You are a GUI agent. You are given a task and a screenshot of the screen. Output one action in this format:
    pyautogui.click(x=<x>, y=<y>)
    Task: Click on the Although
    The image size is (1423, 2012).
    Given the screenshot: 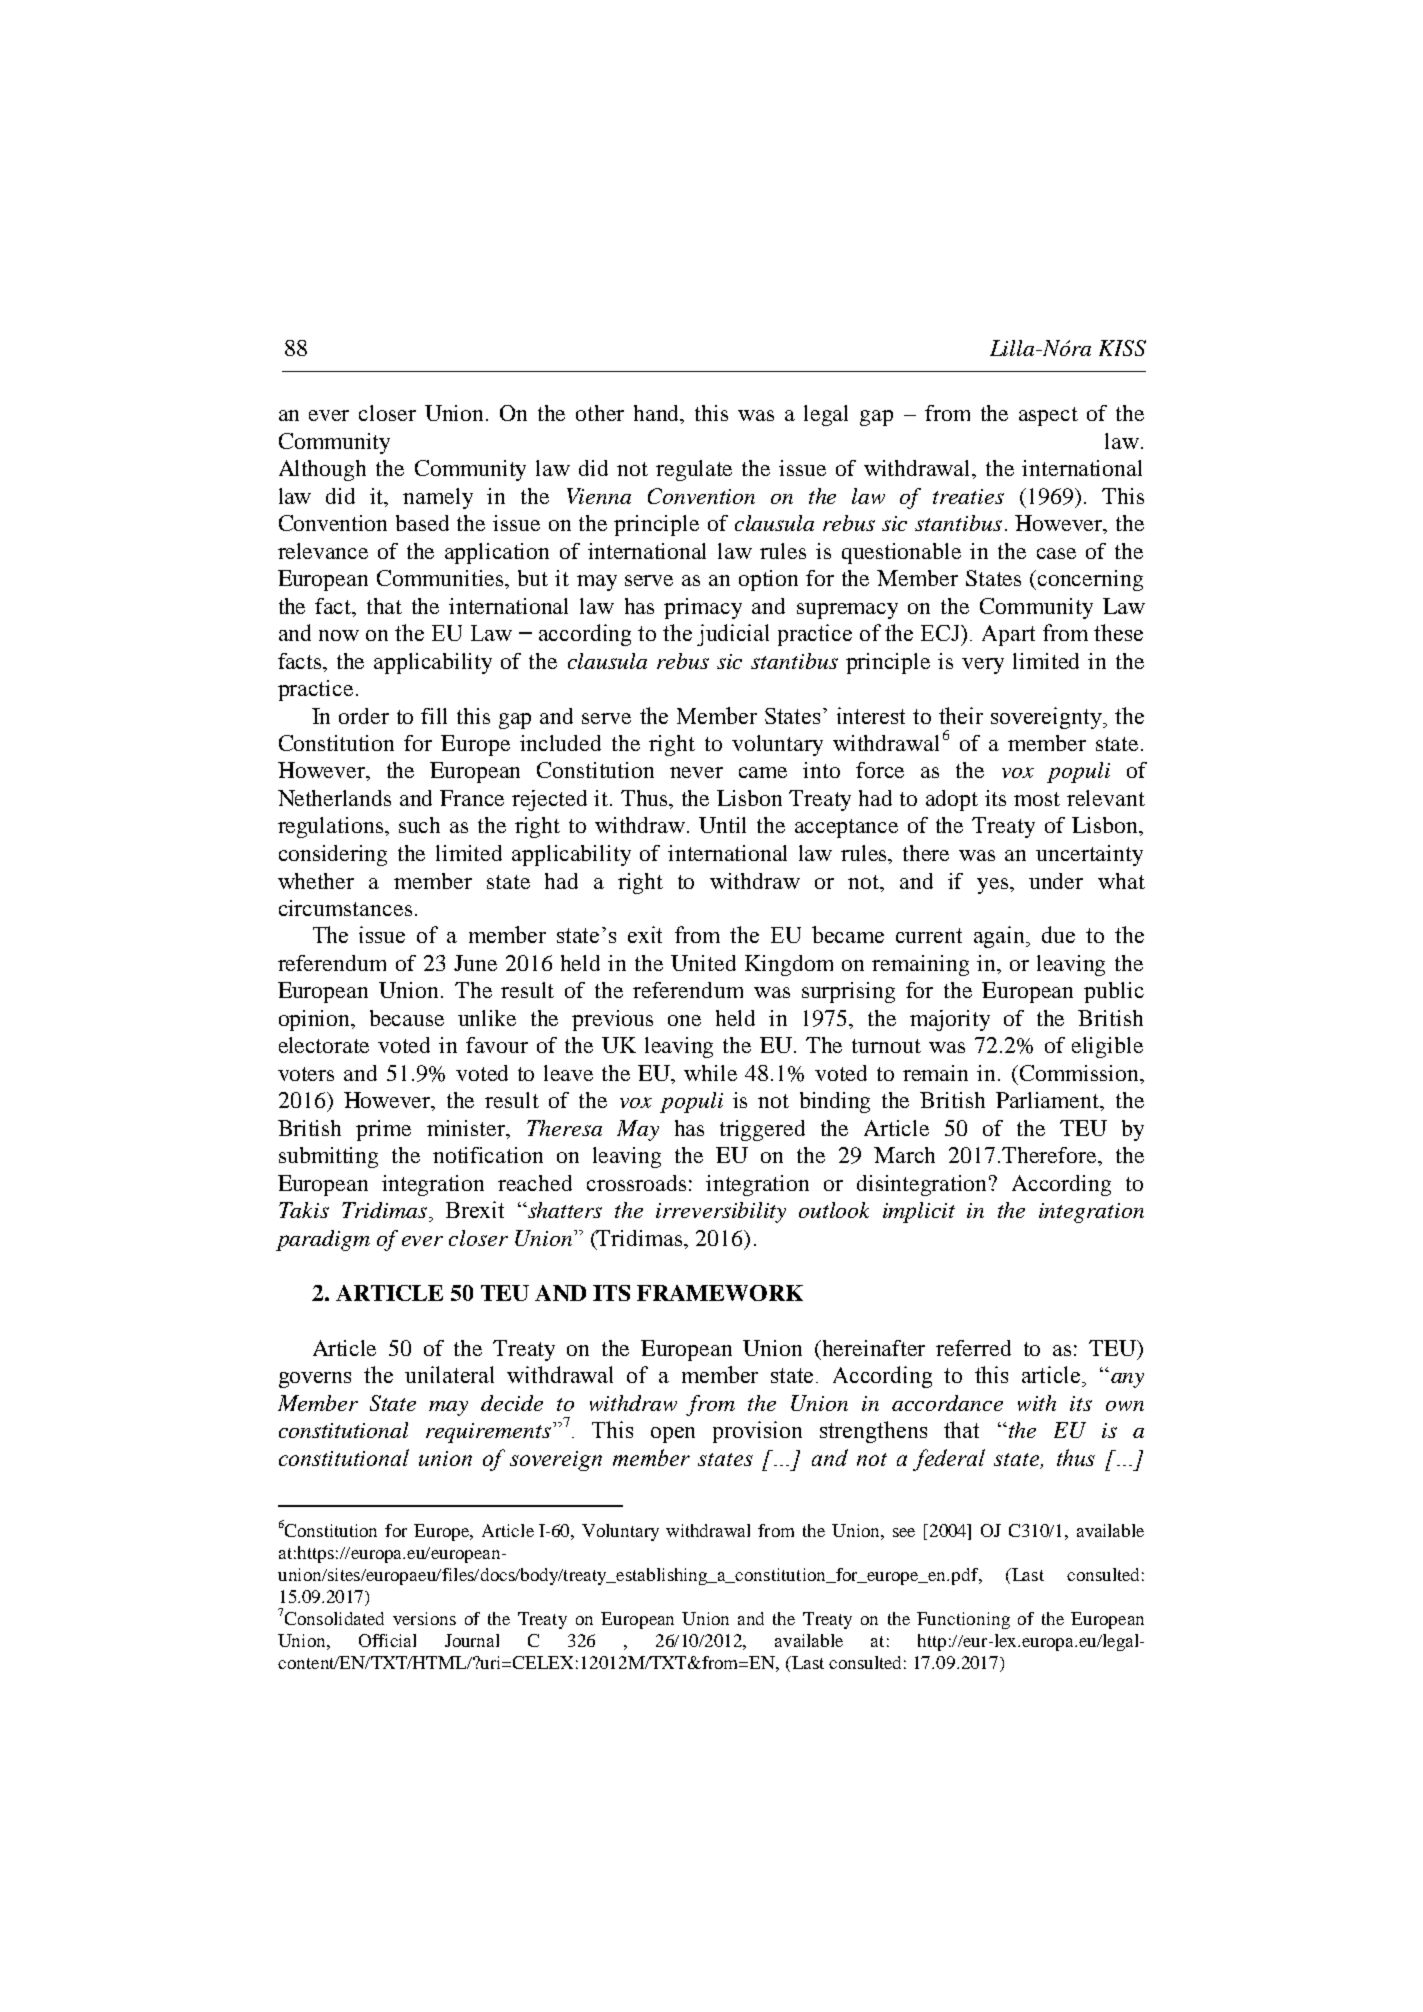 What is the action you would take?
    pyautogui.click(x=322, y=470)
